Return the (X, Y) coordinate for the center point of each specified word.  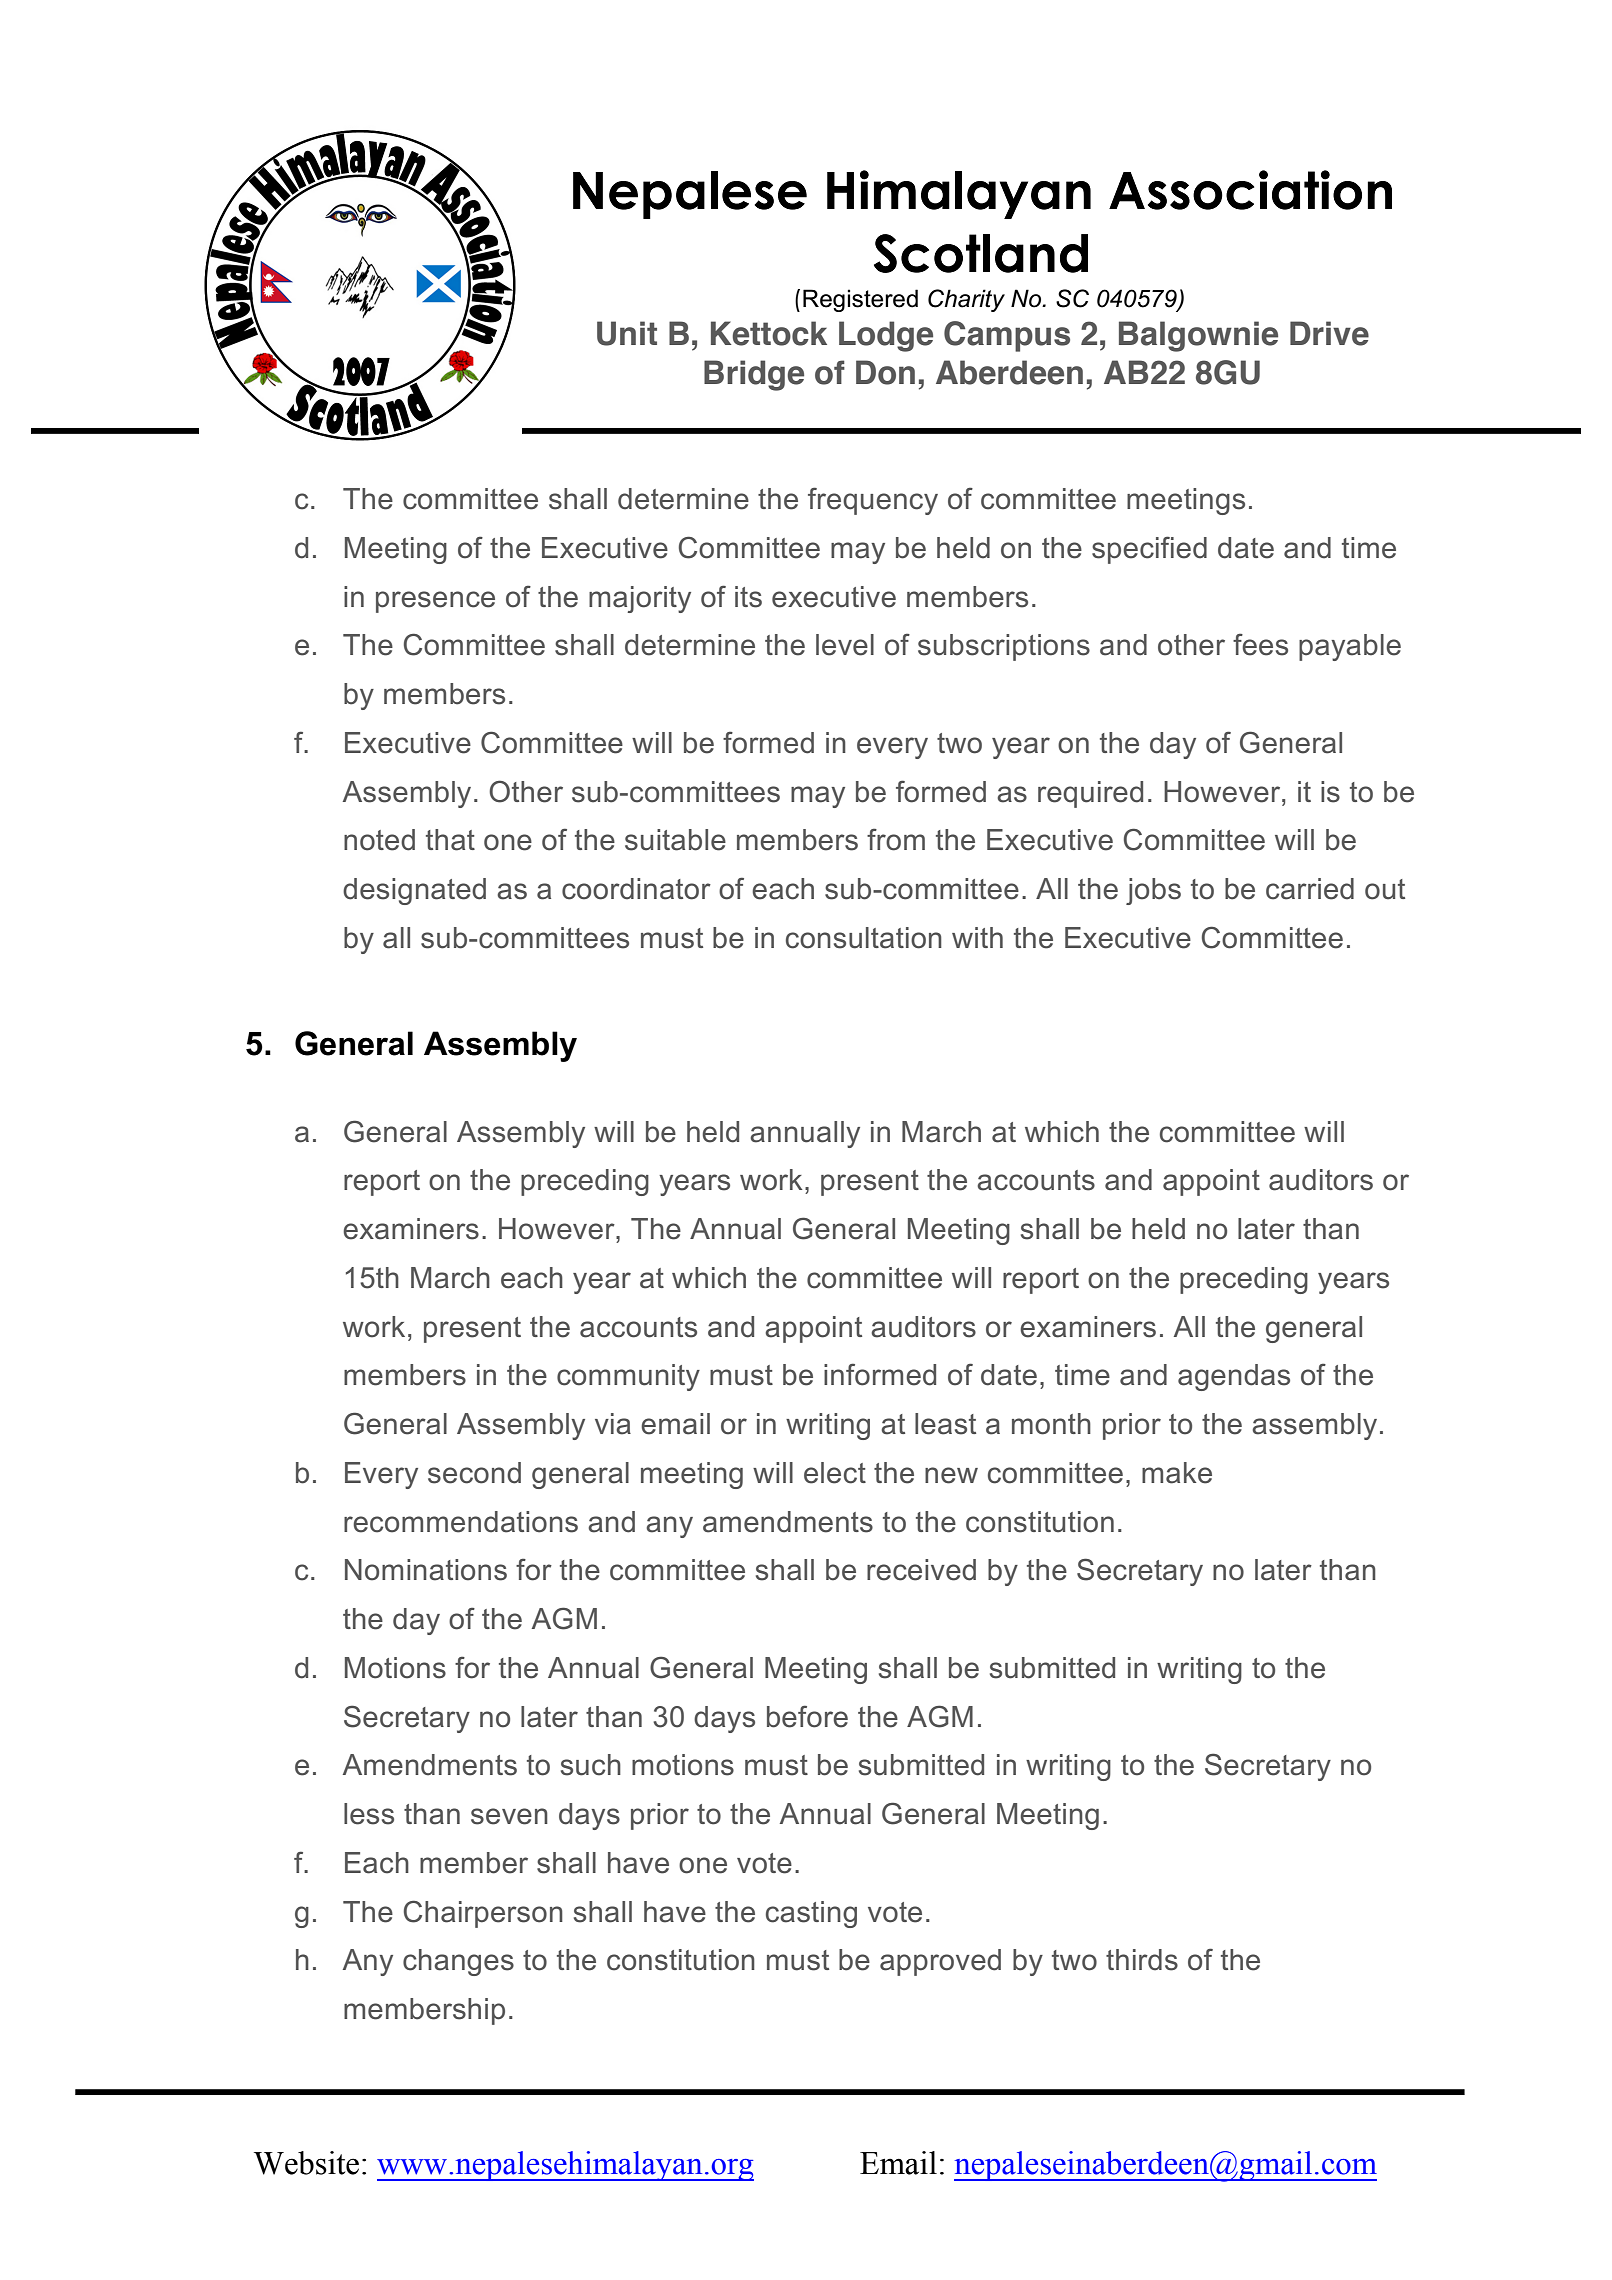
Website (306, 2163)
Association (1250, 190)
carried (1310, 889)
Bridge (754, 375)
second (474, 1473)
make (1177, 1473)
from (896, 839)
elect (835, 1473)
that (450, 840)
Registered (860, 300)
